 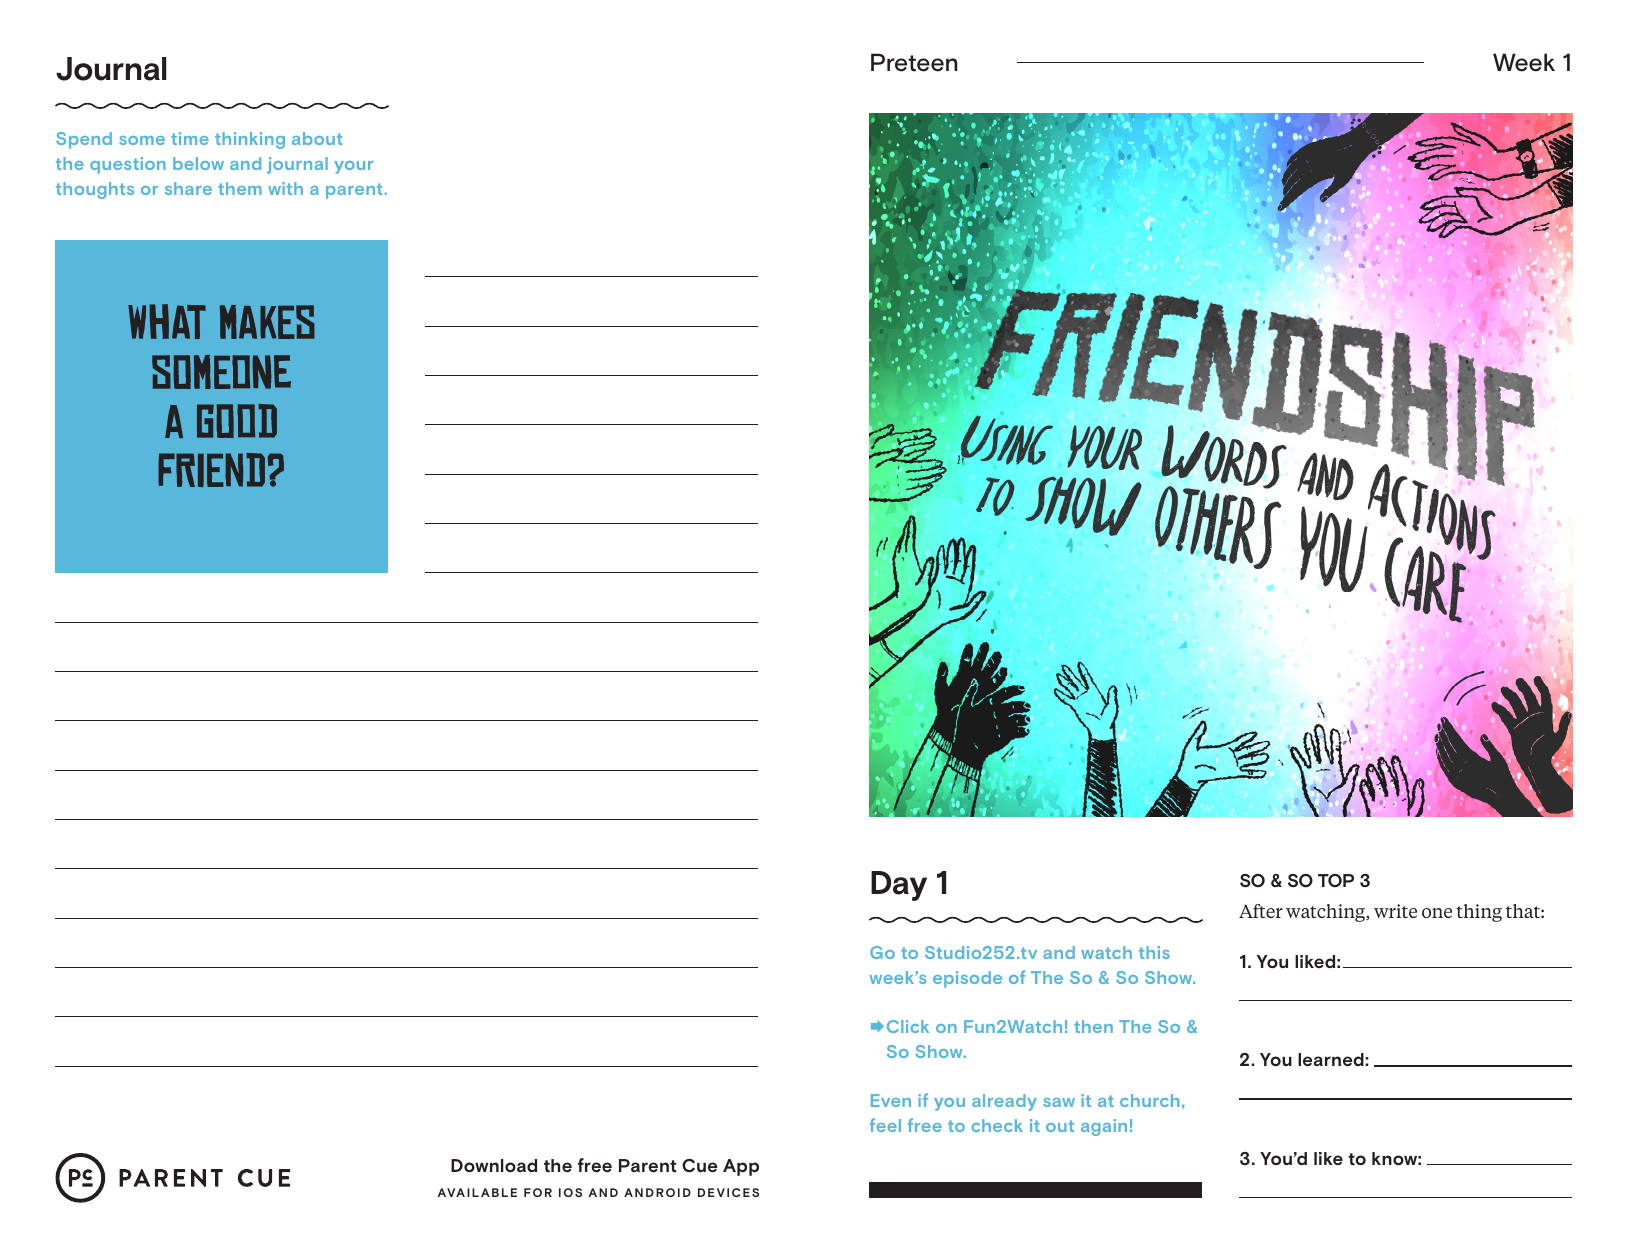 What do you see at coordinates (353, 167) in the screenshot?
I see `your` at bounding box center [353, 167].
